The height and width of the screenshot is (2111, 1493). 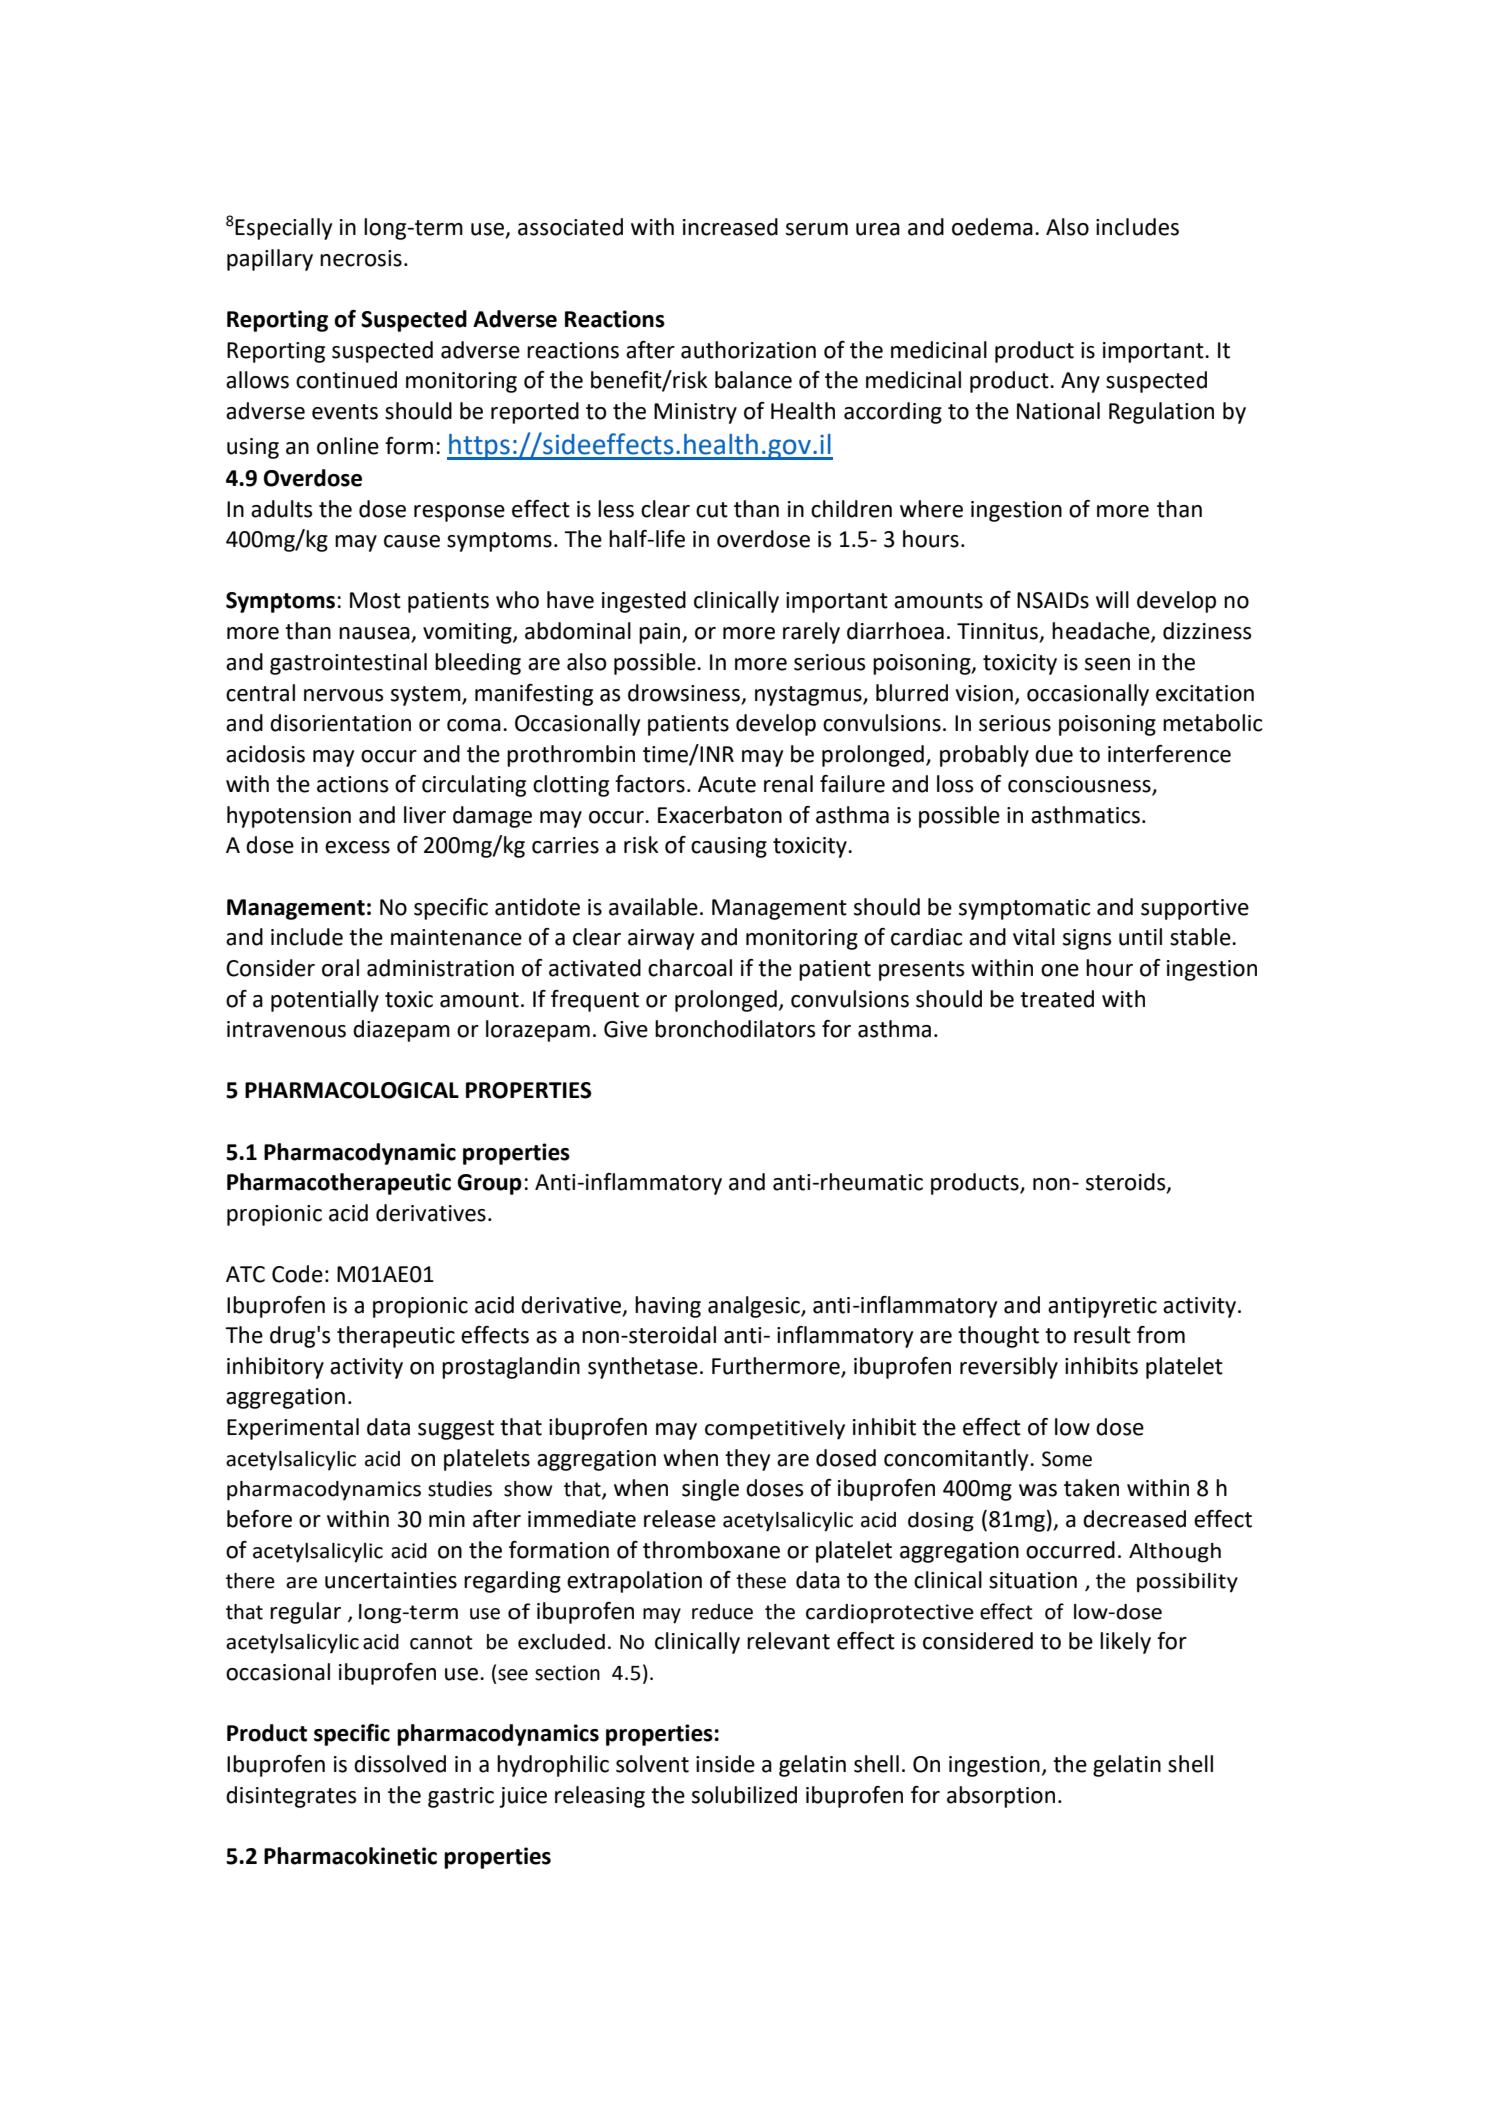 I want to click on inside, so click(x=725, y=1764).
